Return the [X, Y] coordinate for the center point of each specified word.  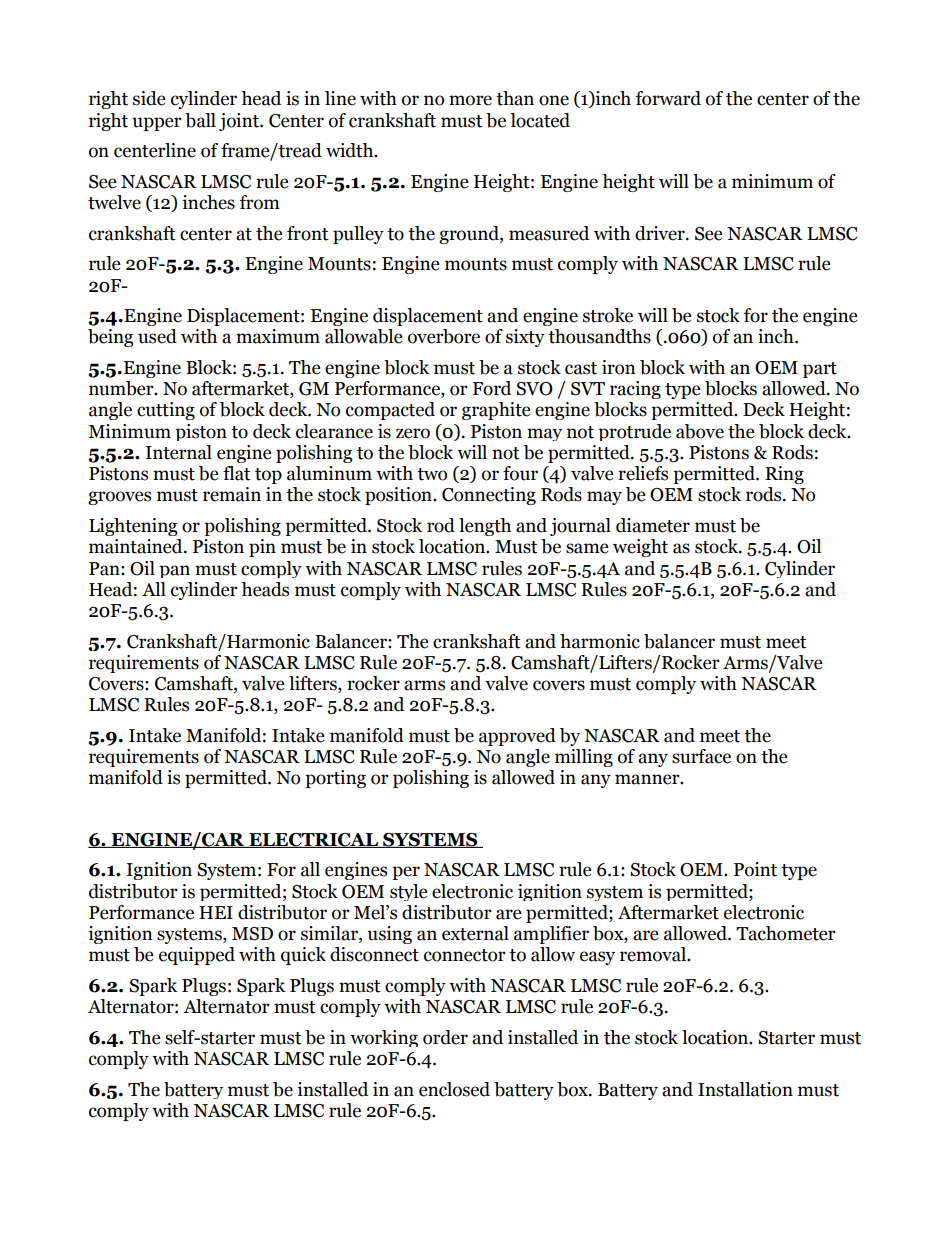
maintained [137, 546]
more [470, 100]
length [485, 527]
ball [200, 120]
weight [640, 548]
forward [668, 98]
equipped [197, 956]
